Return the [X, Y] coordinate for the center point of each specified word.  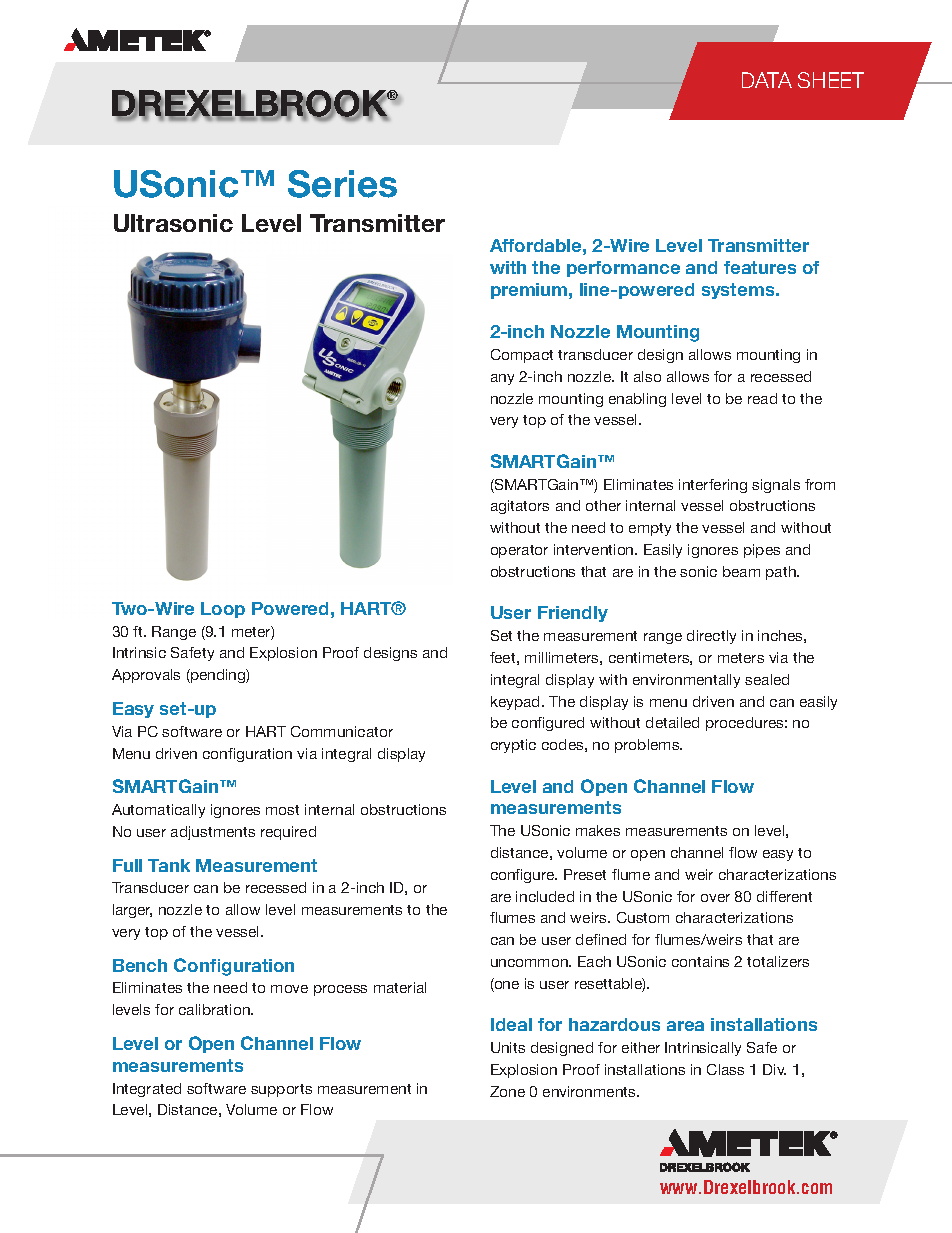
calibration [215, 1009]
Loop [223, 610]
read [762, 398]
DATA [767, 80]
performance [623, 269]
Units [508, 1047]
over [715, 898]
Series [342, 184]
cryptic [513, 746]
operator [519, 551]
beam [741, 571]
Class [725, 1069]
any [502, 379]
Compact [522, 356]
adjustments [213, 833]
